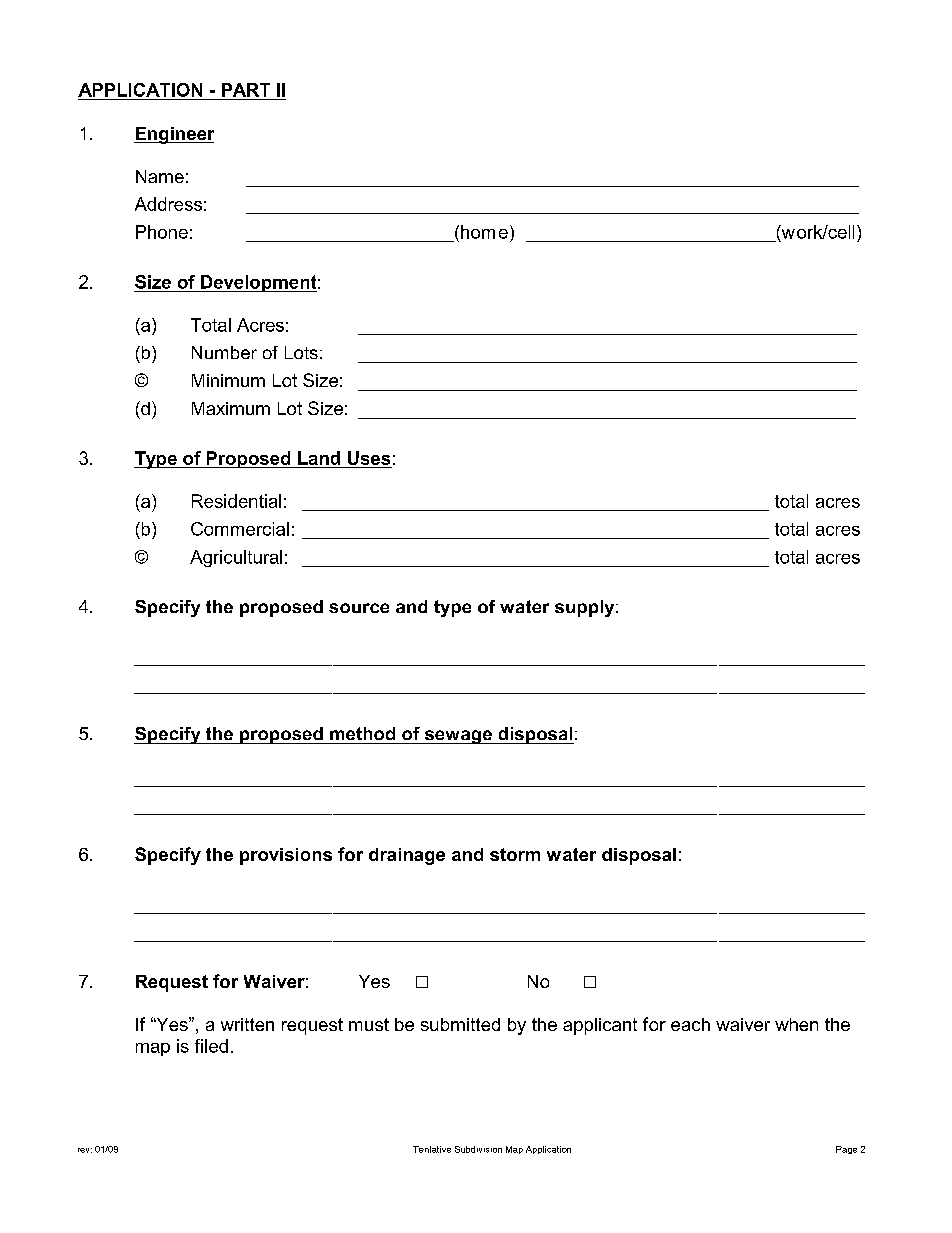 Image resolution: width=952 pixels, height=1233 pixels. I want to click on Lots, so click(301, 352).
